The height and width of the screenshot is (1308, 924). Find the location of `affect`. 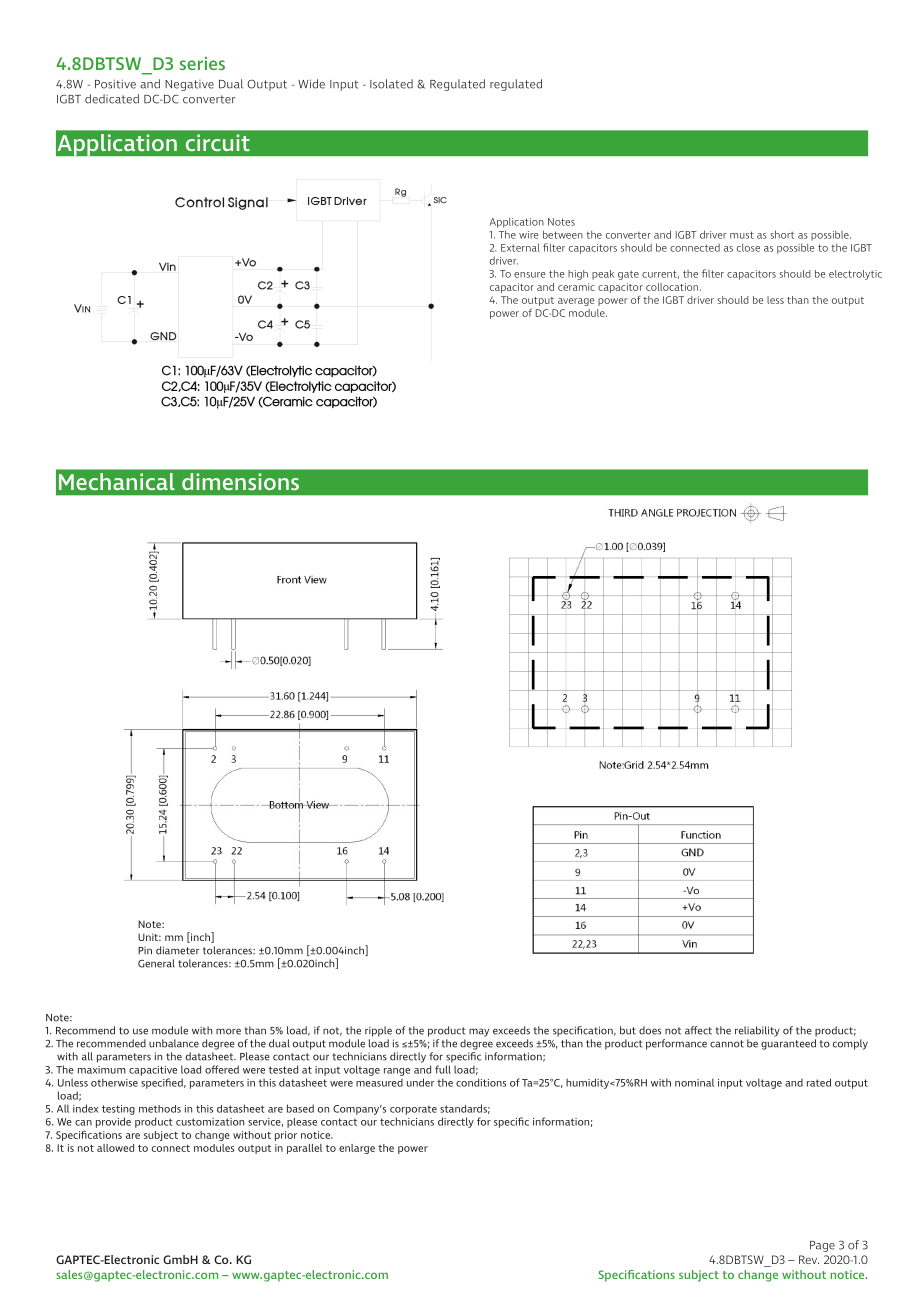

affect is located at coordinates (698, 1030).
